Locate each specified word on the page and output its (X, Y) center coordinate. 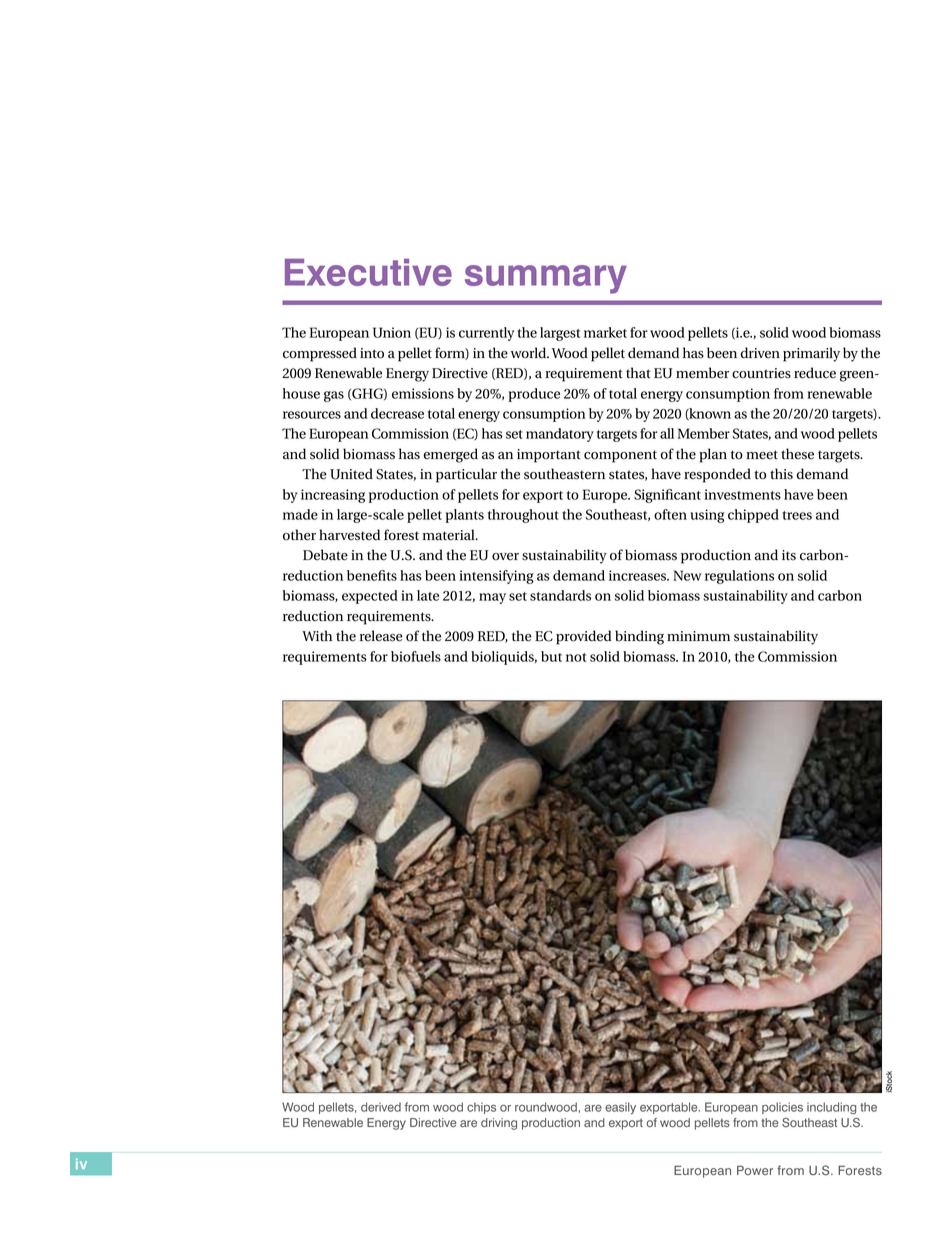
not (576, 657)
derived (381, 1107)
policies (782, 1108)
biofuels (416, 656)
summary (546, 279)
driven (760, 353)
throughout (523, 516)
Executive (368, 272)
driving (499, 1124)
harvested (349, 535)
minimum (698, 636)
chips (481, 1108)
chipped (753, 516)
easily (620, 1108)
